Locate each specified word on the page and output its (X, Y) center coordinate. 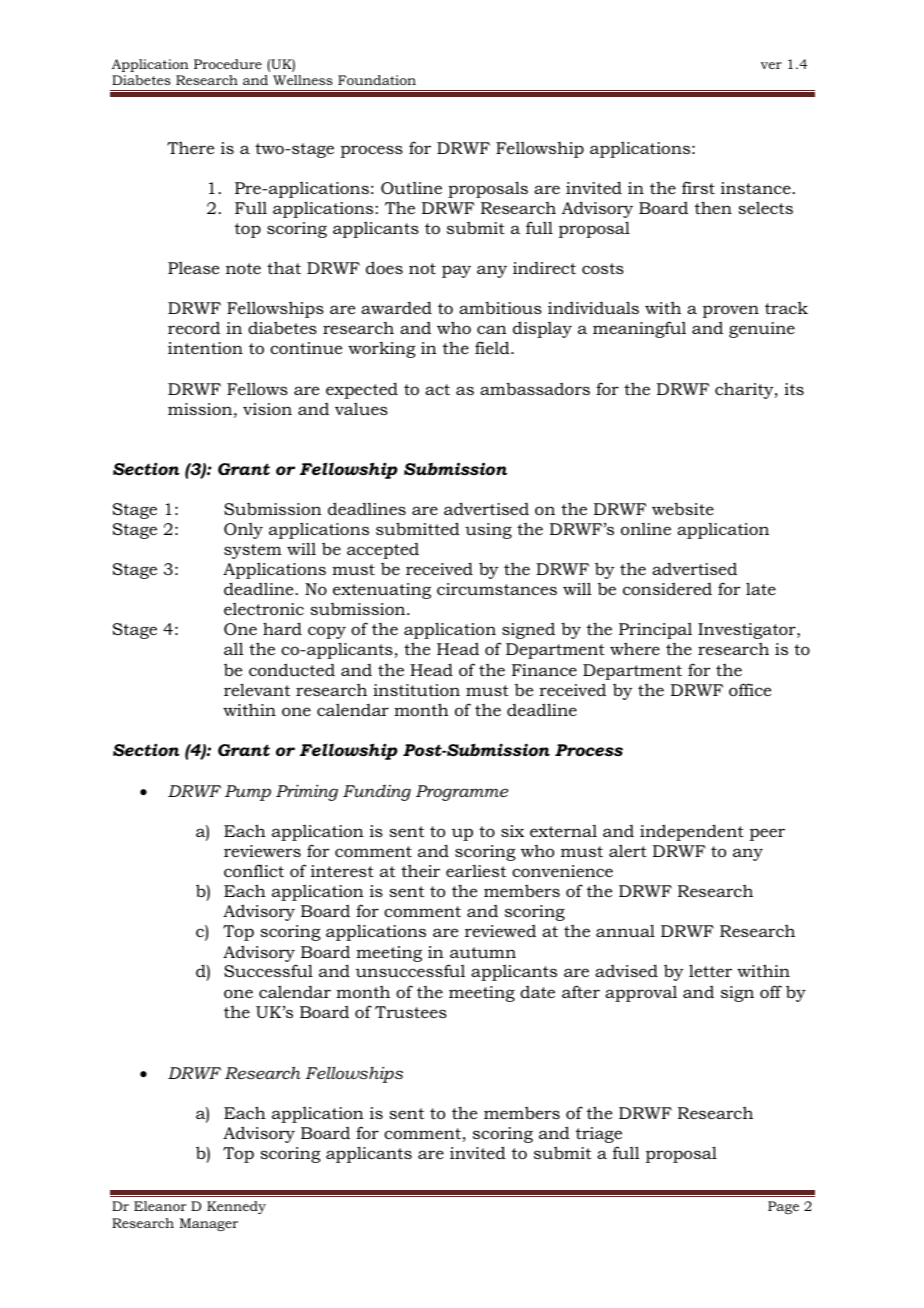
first (698, 187)
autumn (483, 952)
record (194, 328)
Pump (248, 793)
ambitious (500, 308)
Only (243, 531)
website (683, 509)
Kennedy (236, 1207)
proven (731, 311)
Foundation (377, 80)
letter (710, 970)
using (488, 531)
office (750, 689)
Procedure (228, 64)
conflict (254, 870)
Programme (462, 793)
